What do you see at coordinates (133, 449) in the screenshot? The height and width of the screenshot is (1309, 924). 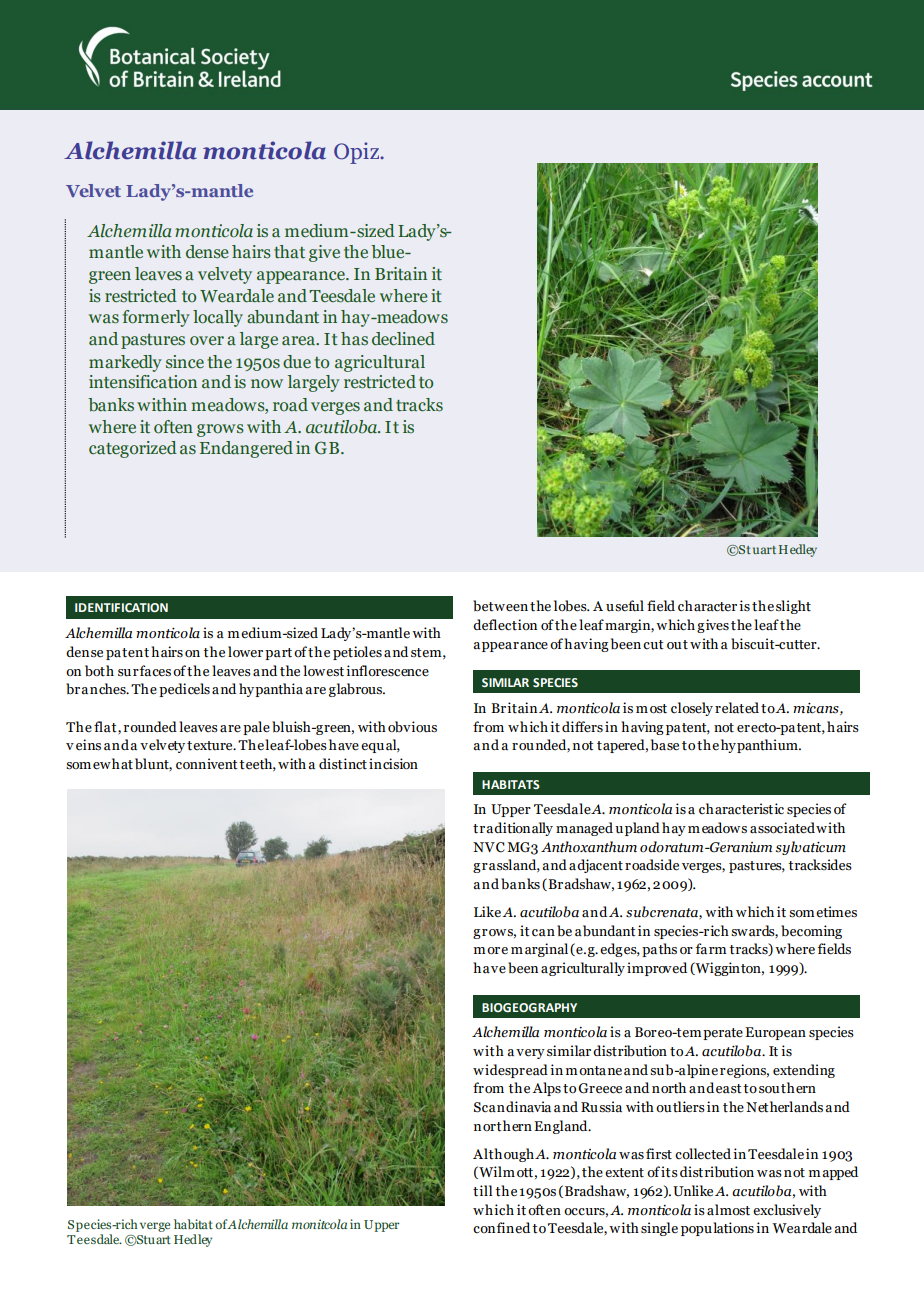 I see `categorized` at bounding box center [133, 449].
